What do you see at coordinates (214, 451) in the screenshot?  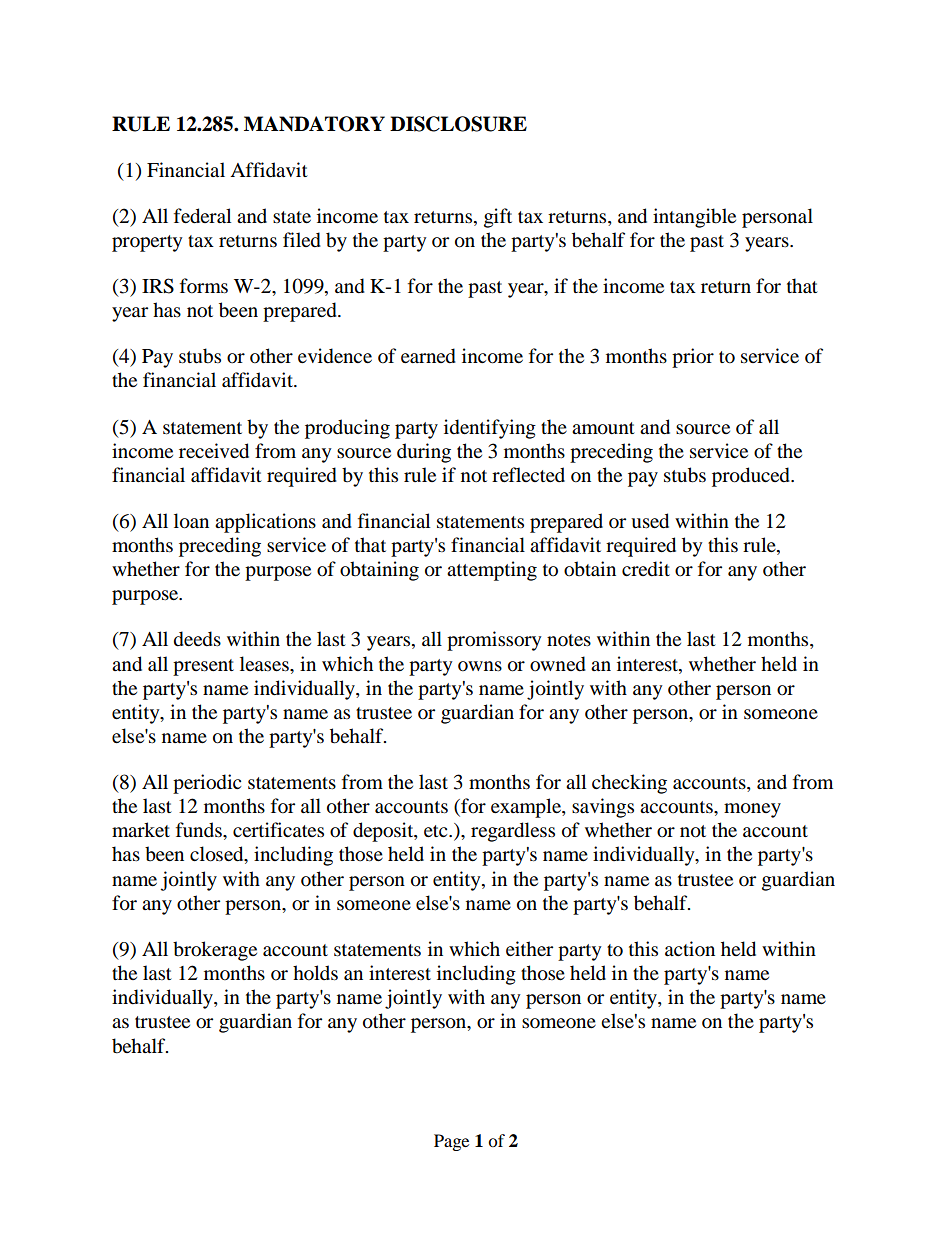 I see `received` at bounding box center [214, 451].
